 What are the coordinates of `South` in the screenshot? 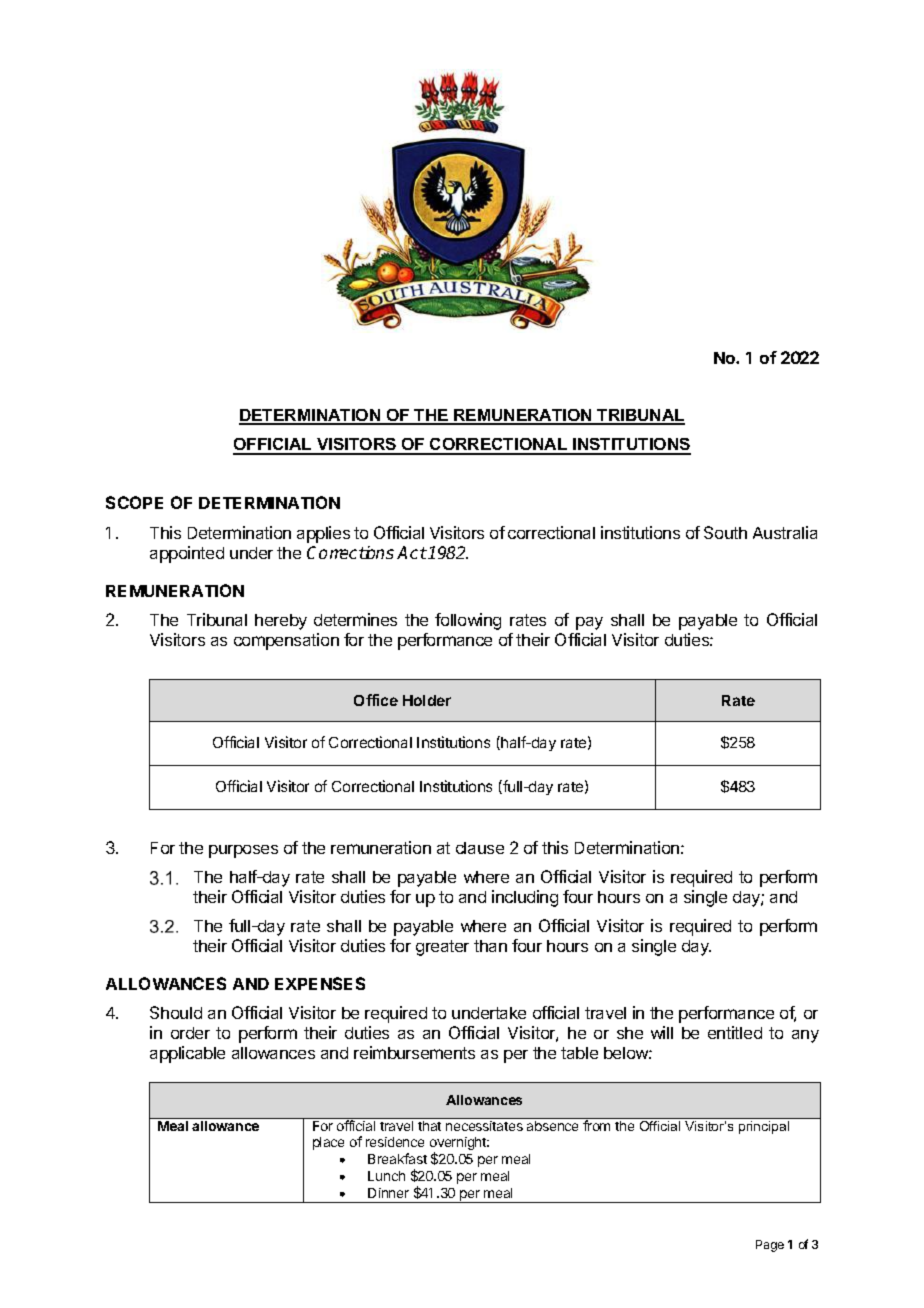 It's located at (725, 532).
